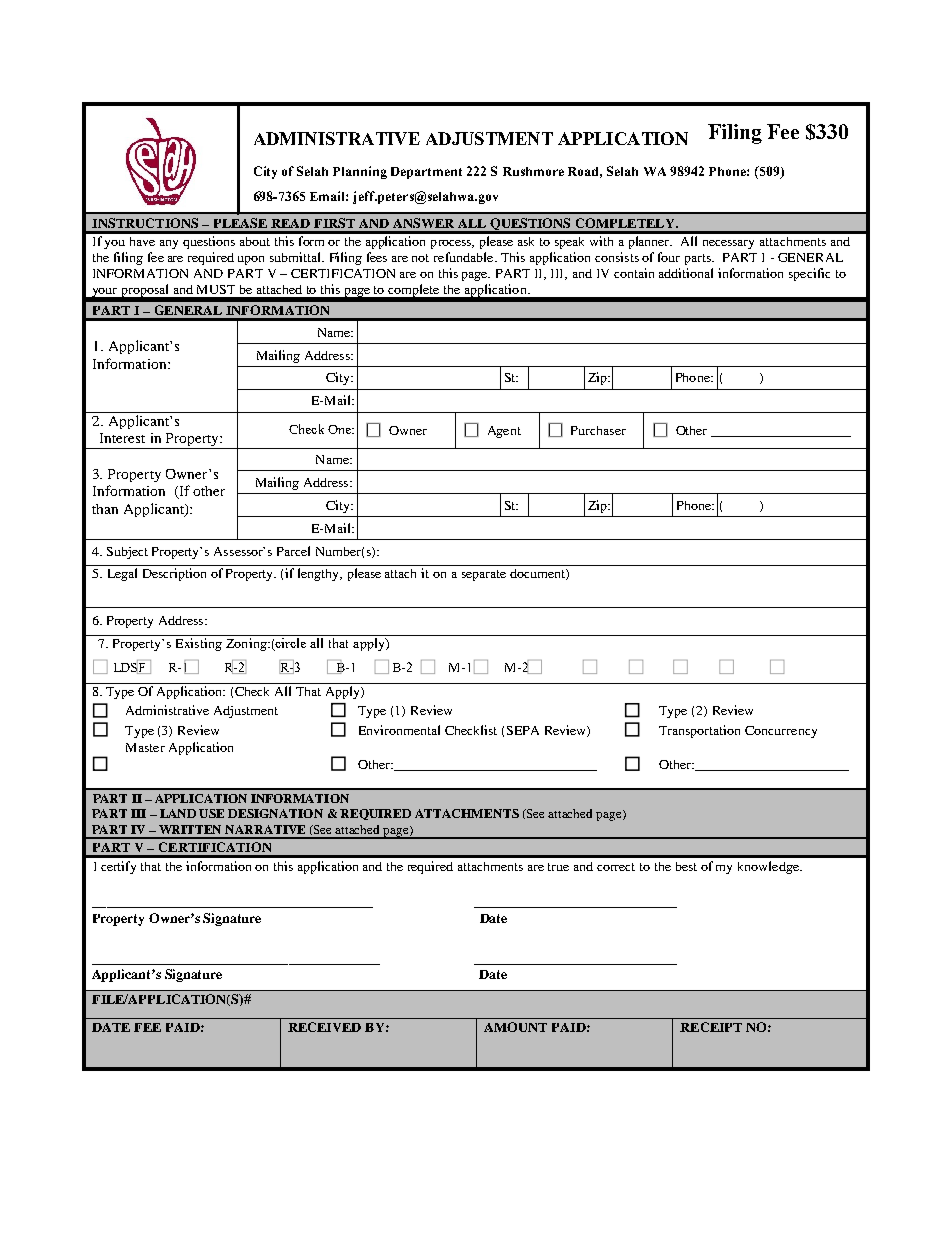 The width and height of the screenshot is (952, 1233). Describe the element at coordinates (515, 1027) in the screenshot. I see `AMOUNT` at that location.
